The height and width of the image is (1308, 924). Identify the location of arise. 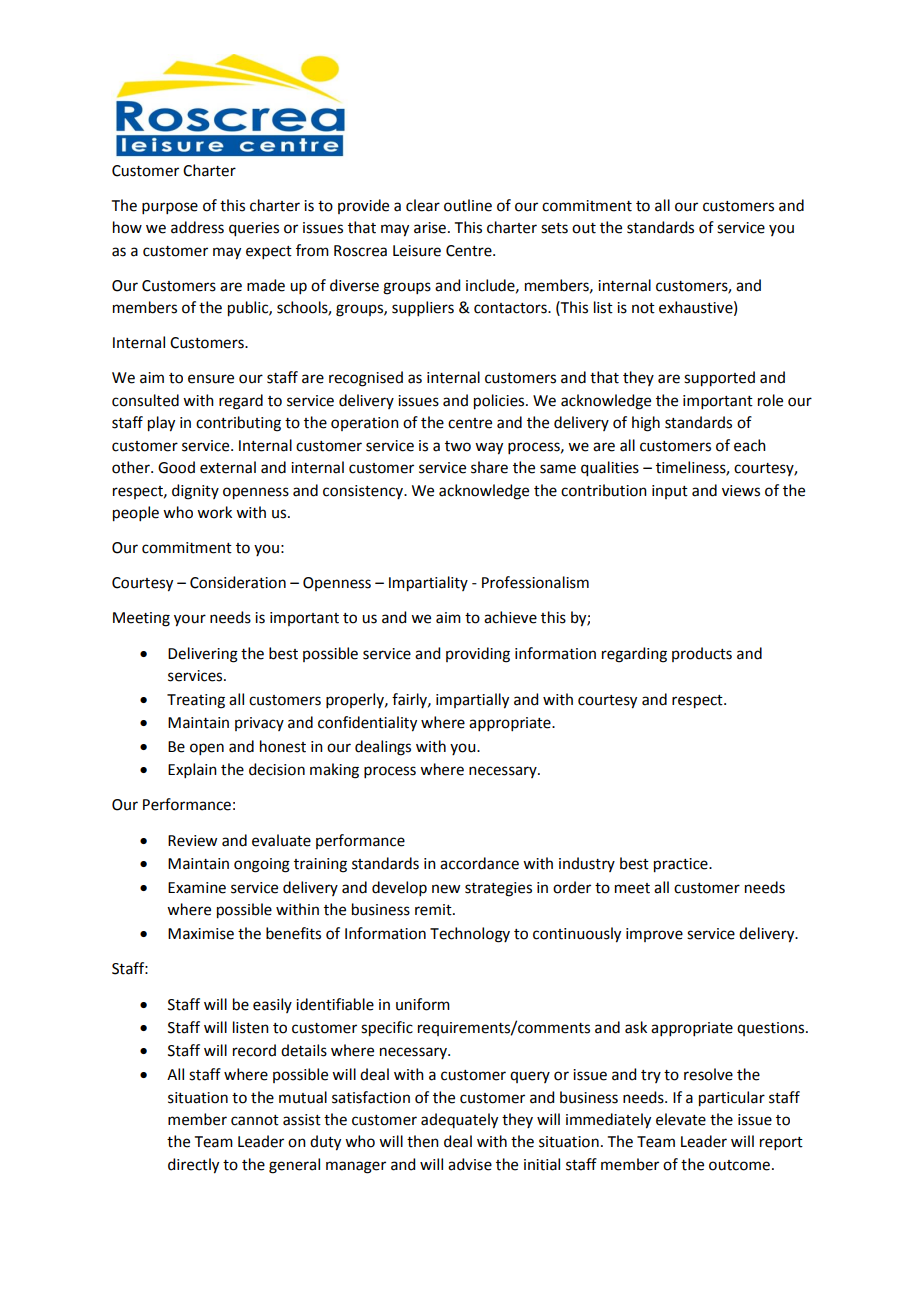
(430, 228).
